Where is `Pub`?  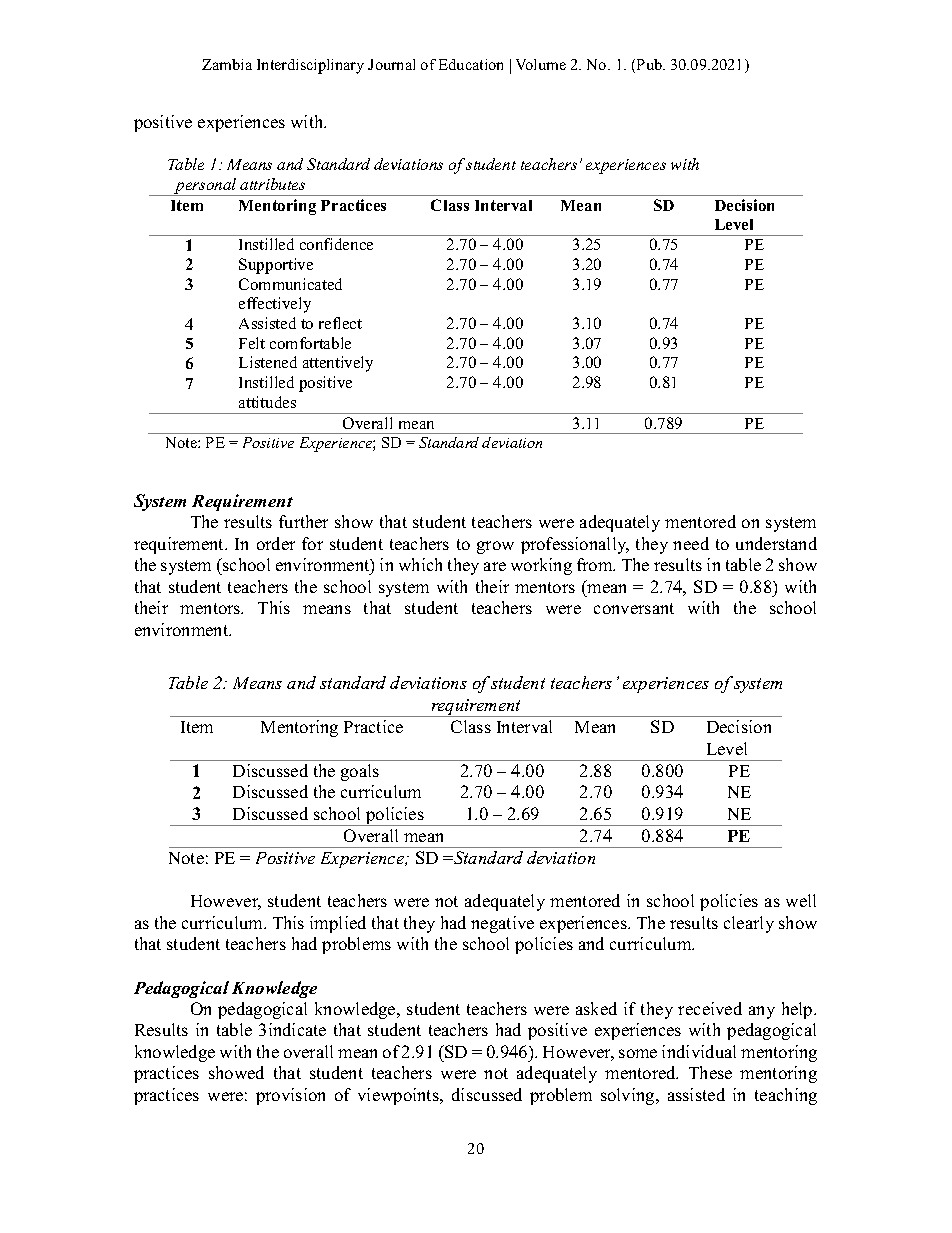
Pub is located at coordinates (650, 64).
